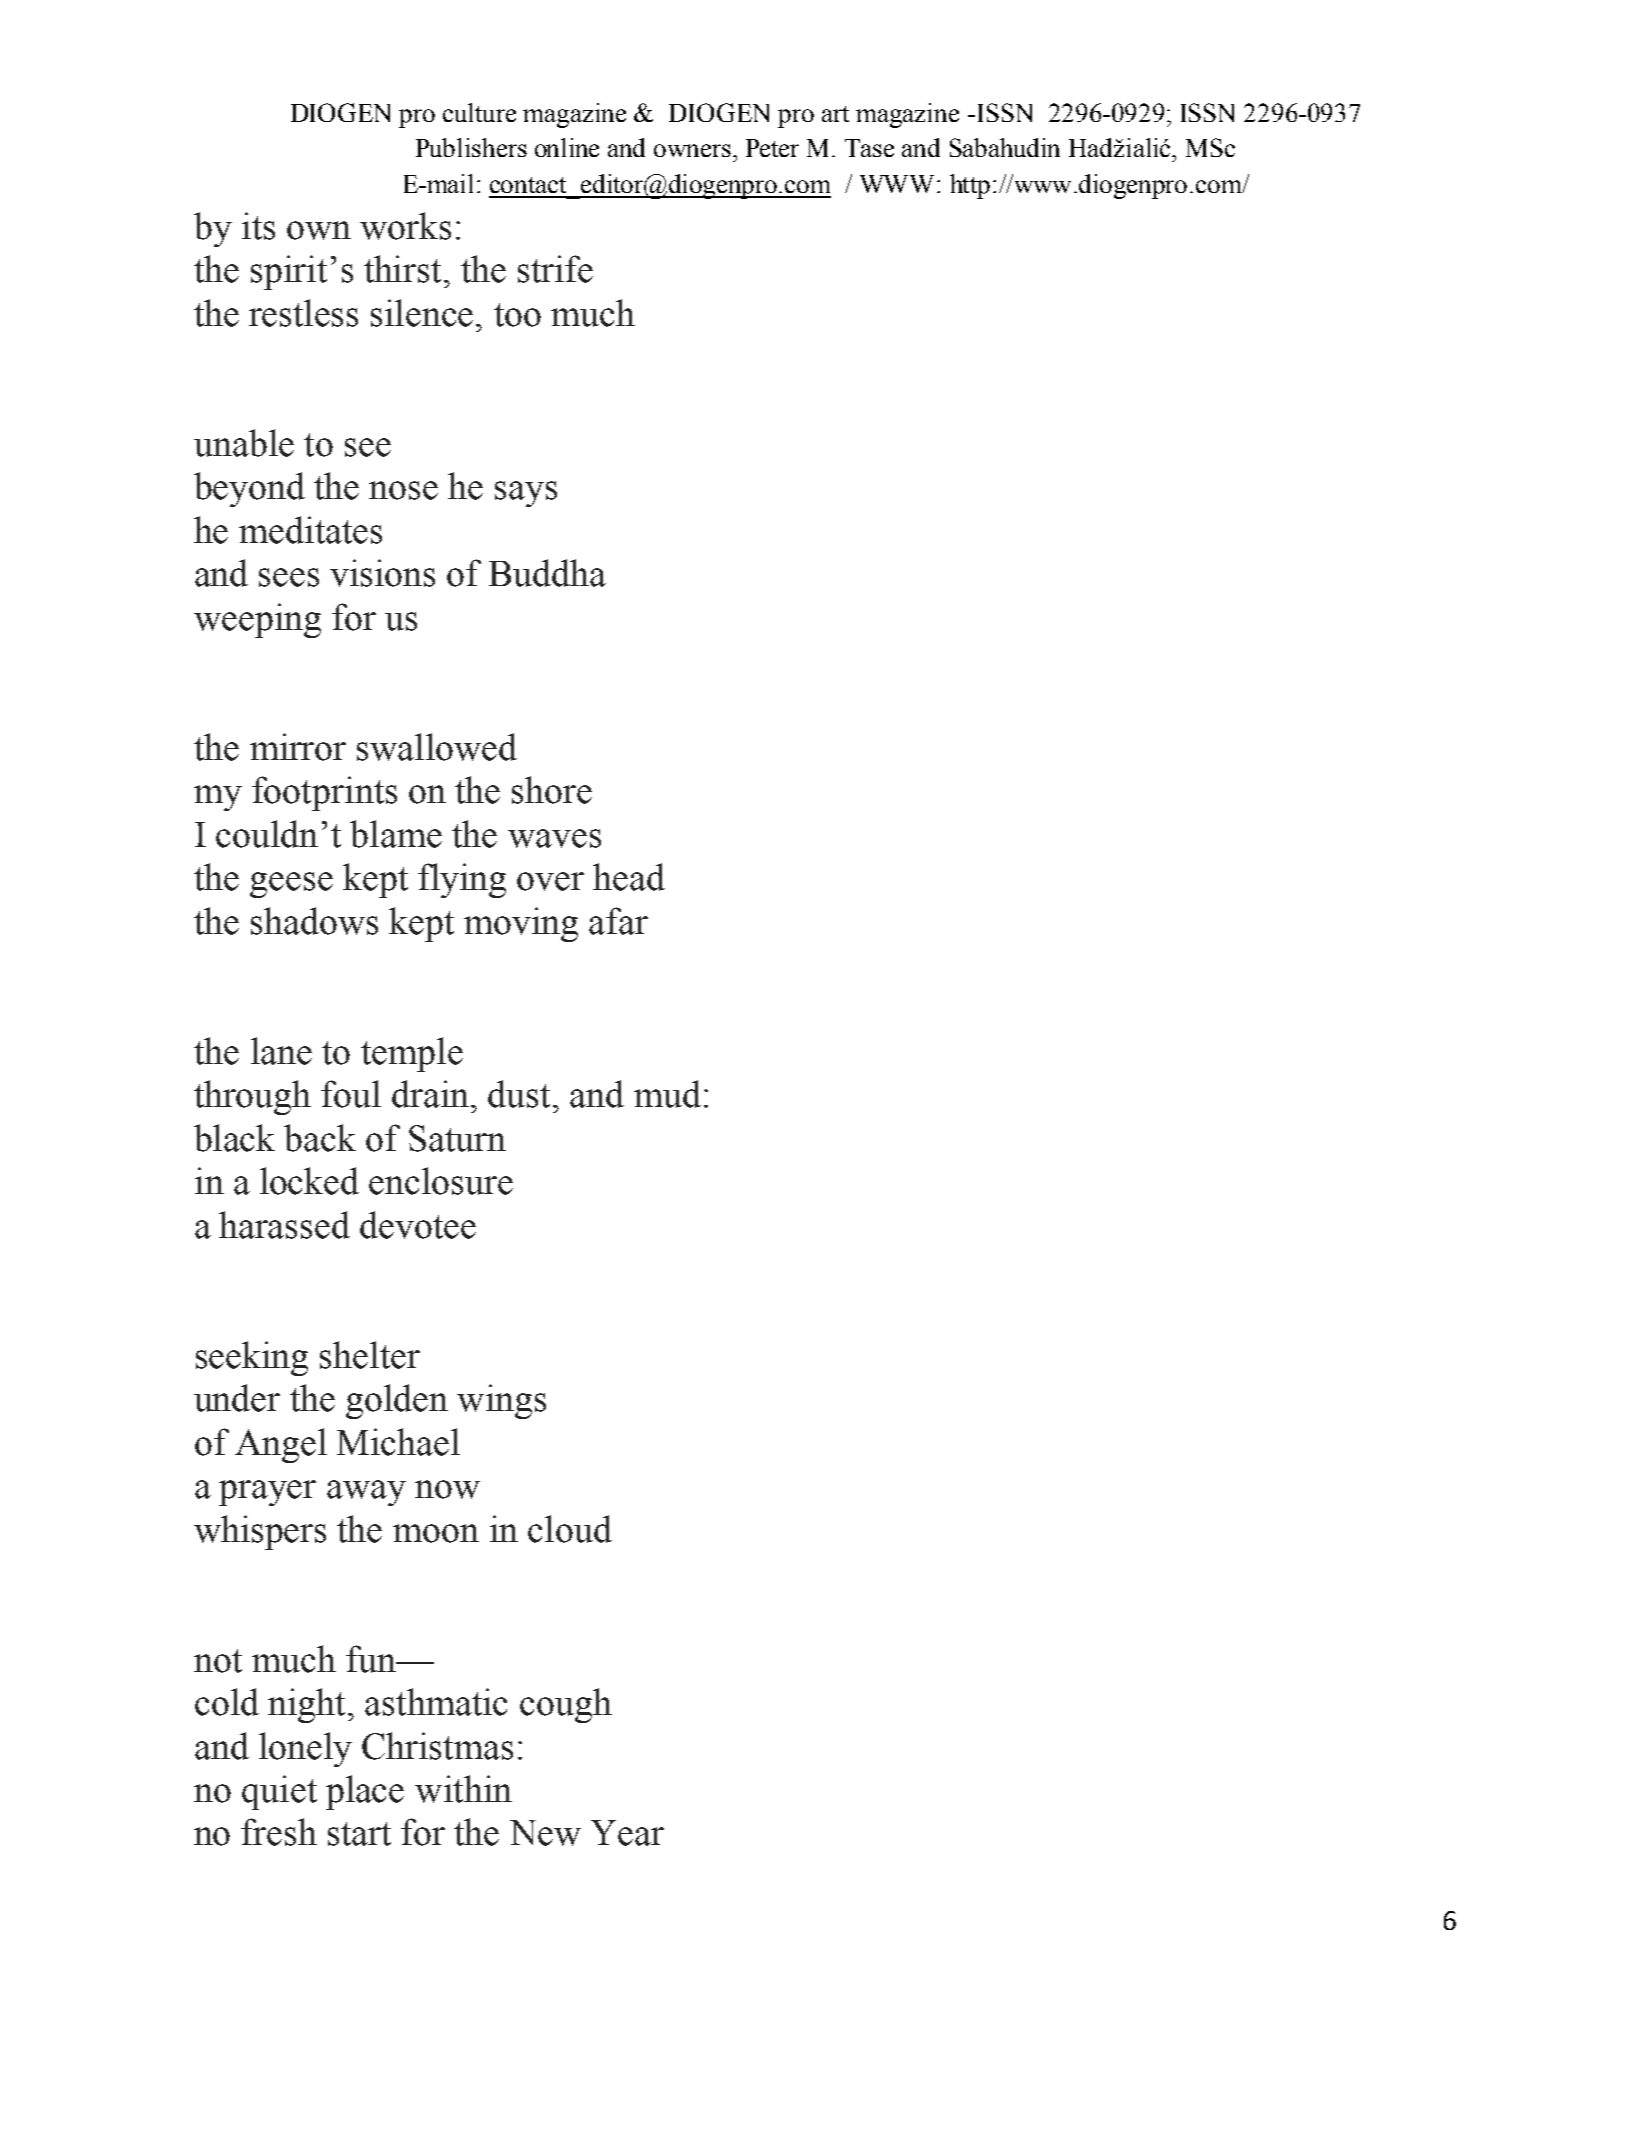 The width and height of the screenshot is (1651, 2136). I want to click on Year, so click(627, 1833).
